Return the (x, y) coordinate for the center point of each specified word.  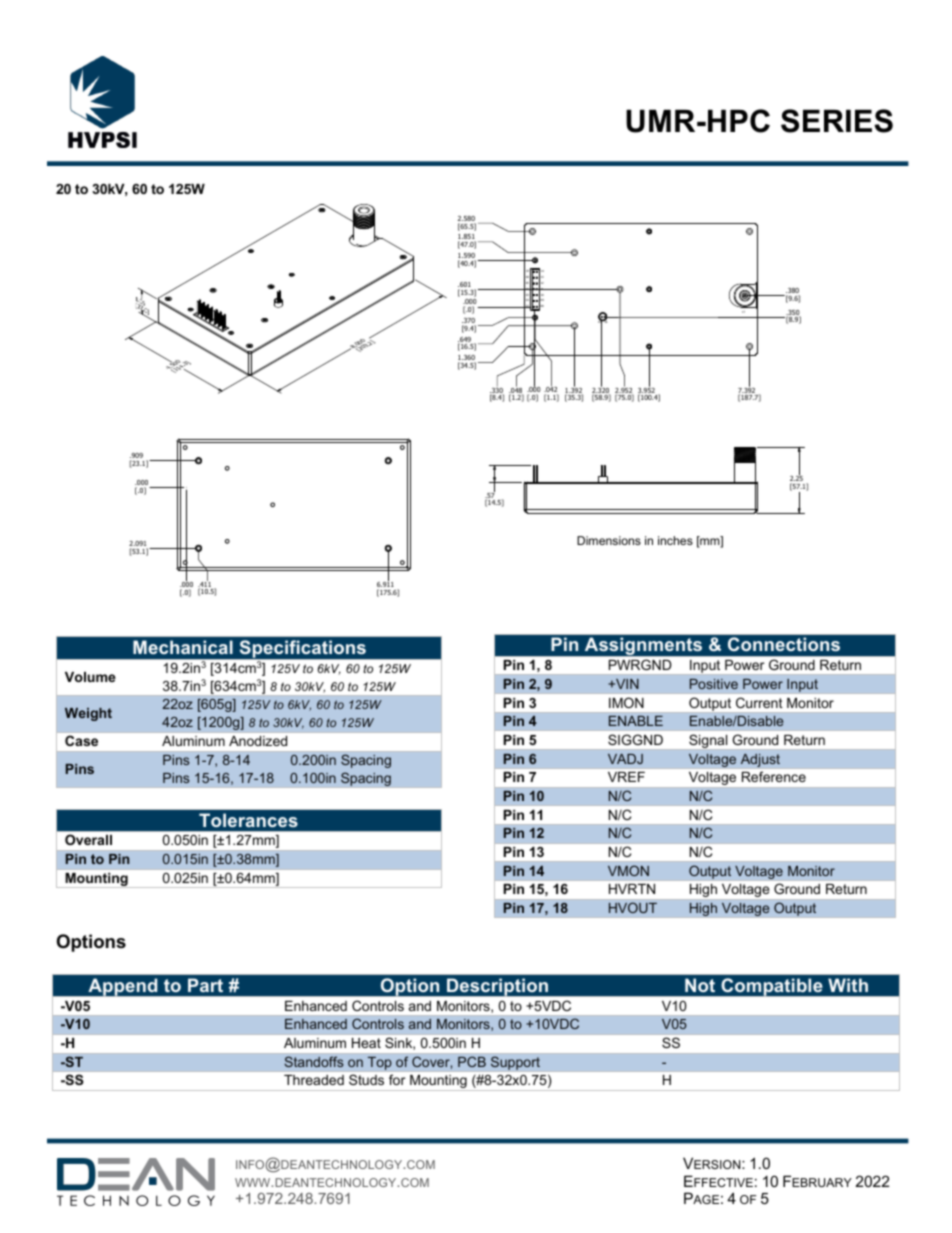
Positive (714, 684)
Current (759, 703)
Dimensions (609, 540)
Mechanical (183, 647)
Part (205, 985)
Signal (708, 741)
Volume (90, 677)
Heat (366, 1043)
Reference (774, 776)
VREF (626, 777)
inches (675, 540)
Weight (88, 714)
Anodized (258, 741)
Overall (88, 840)
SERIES (837, 121)
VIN (626, 684)
